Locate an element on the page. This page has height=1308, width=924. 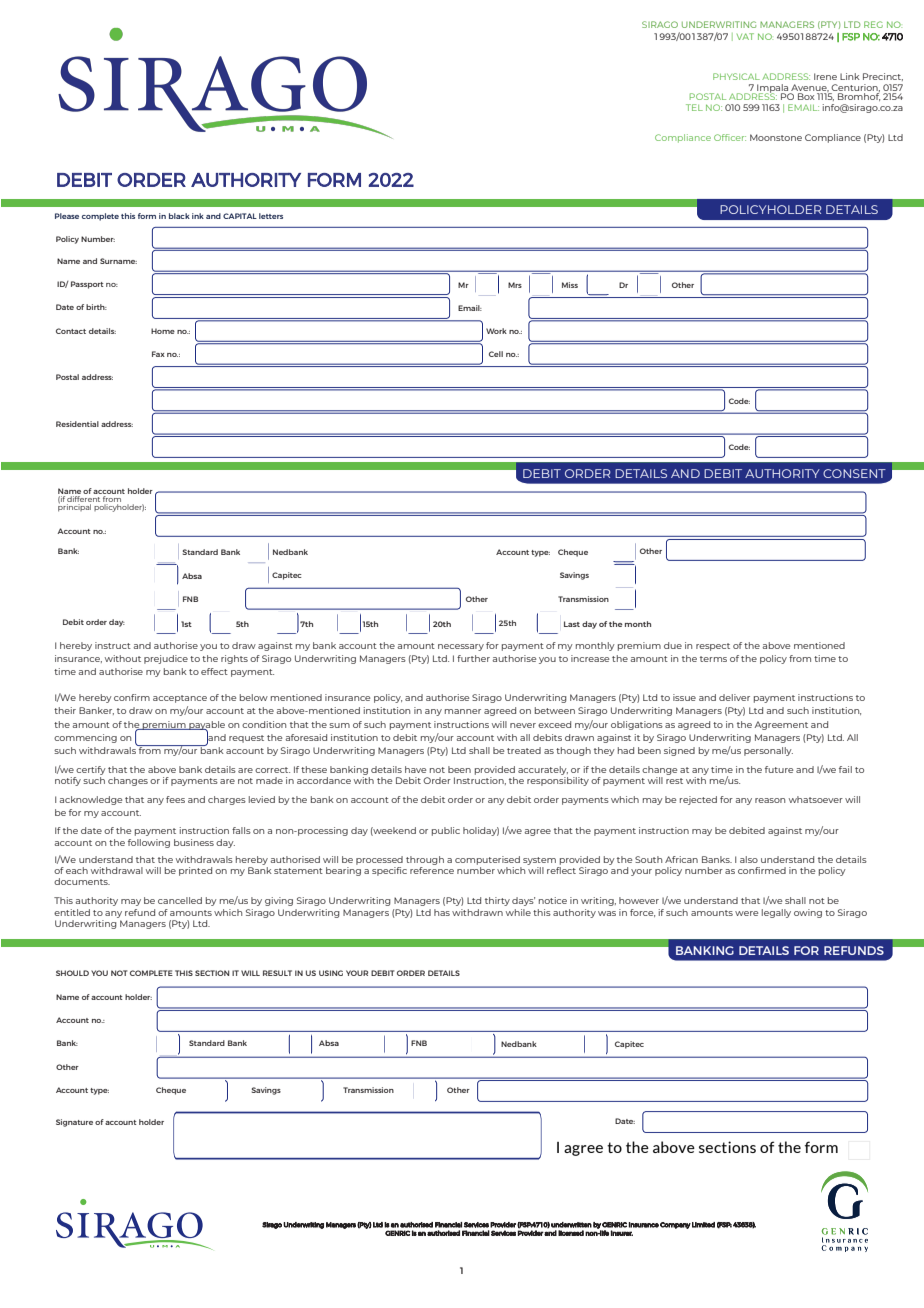
Signature is located at coordinates (74, 1123).
